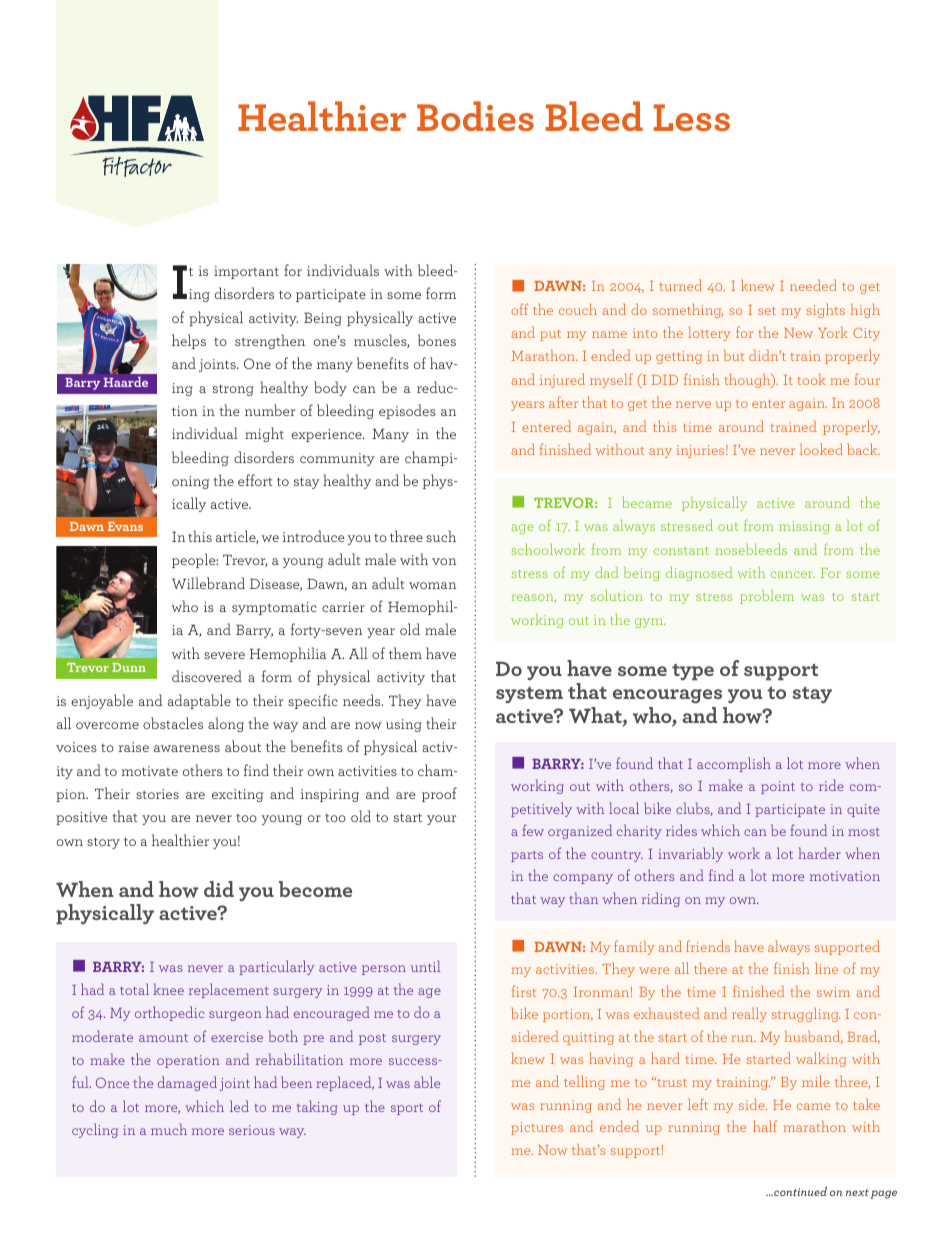 This screenshot has width=952, height=1233. What do you see at coordinates (405, 653) in the screenshot?
I see `them` at bounding box center [405, 653].
